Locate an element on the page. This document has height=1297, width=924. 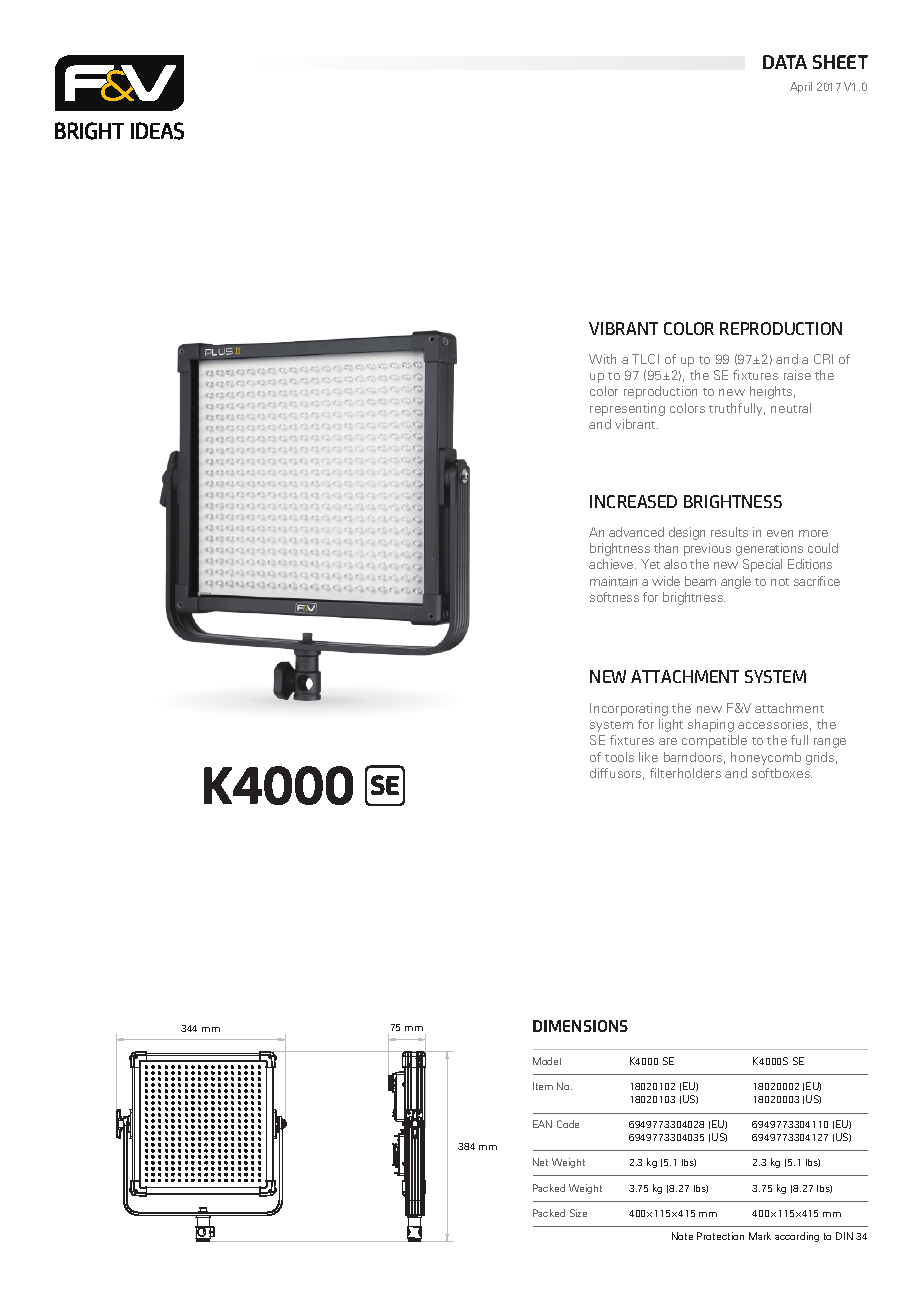
April is located at coordinates (801, 87).
